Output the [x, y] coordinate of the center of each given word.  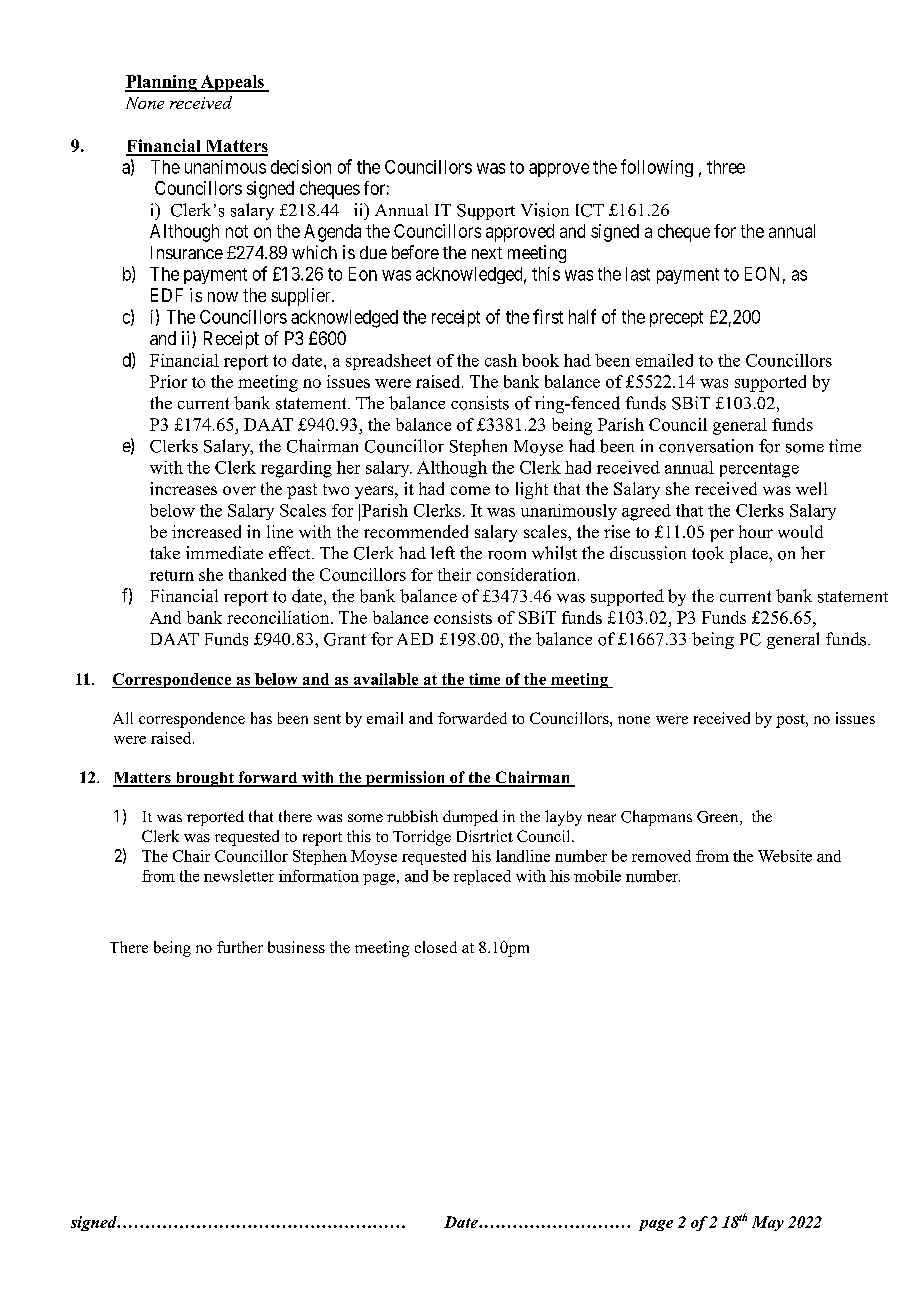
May [768, 1223]
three [726, 167]
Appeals [232, 83]
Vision [545, 210]
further [240, 947]
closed [436, 947]
